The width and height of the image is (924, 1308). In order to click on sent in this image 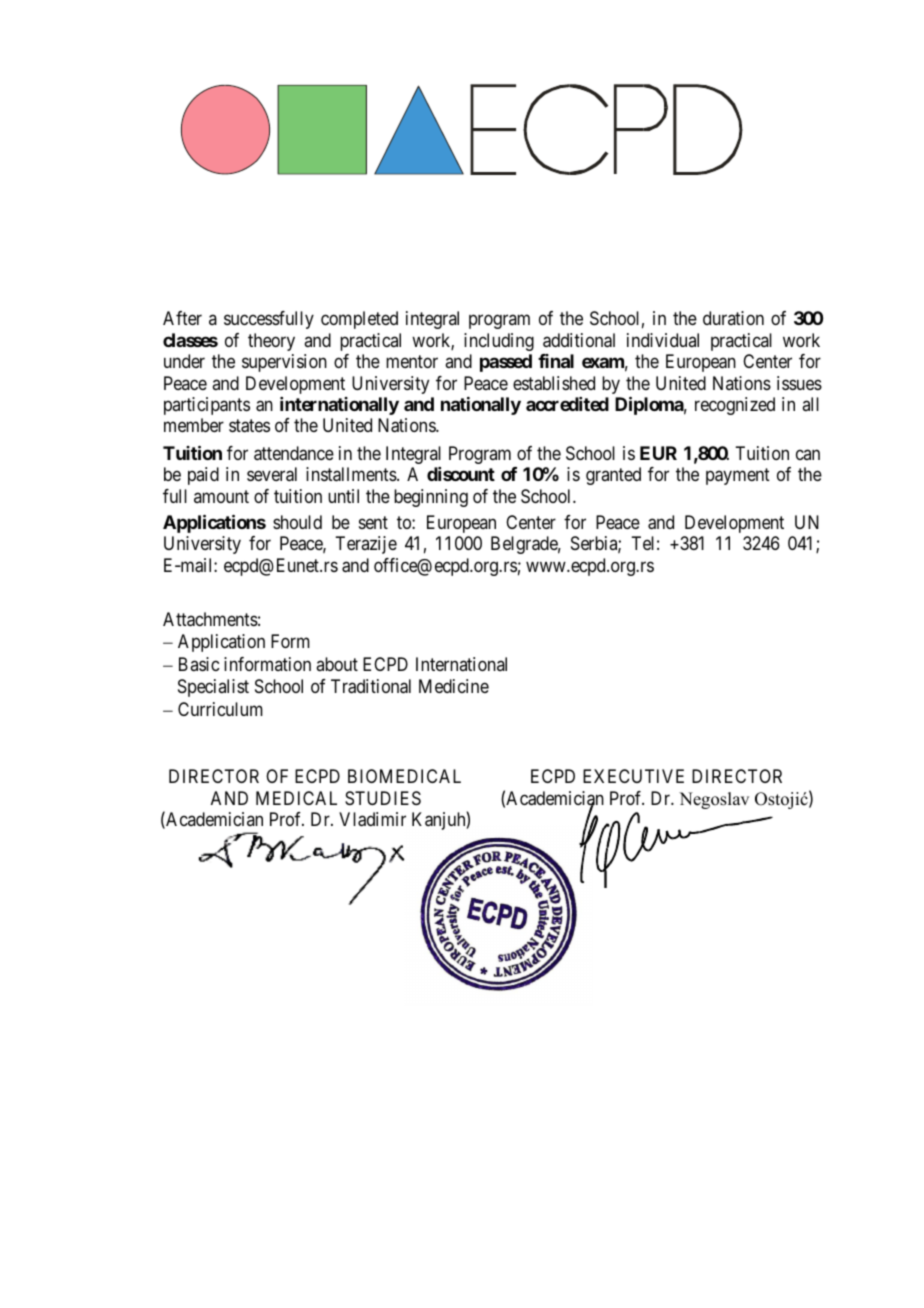, I will do `click(373, 522)`.
